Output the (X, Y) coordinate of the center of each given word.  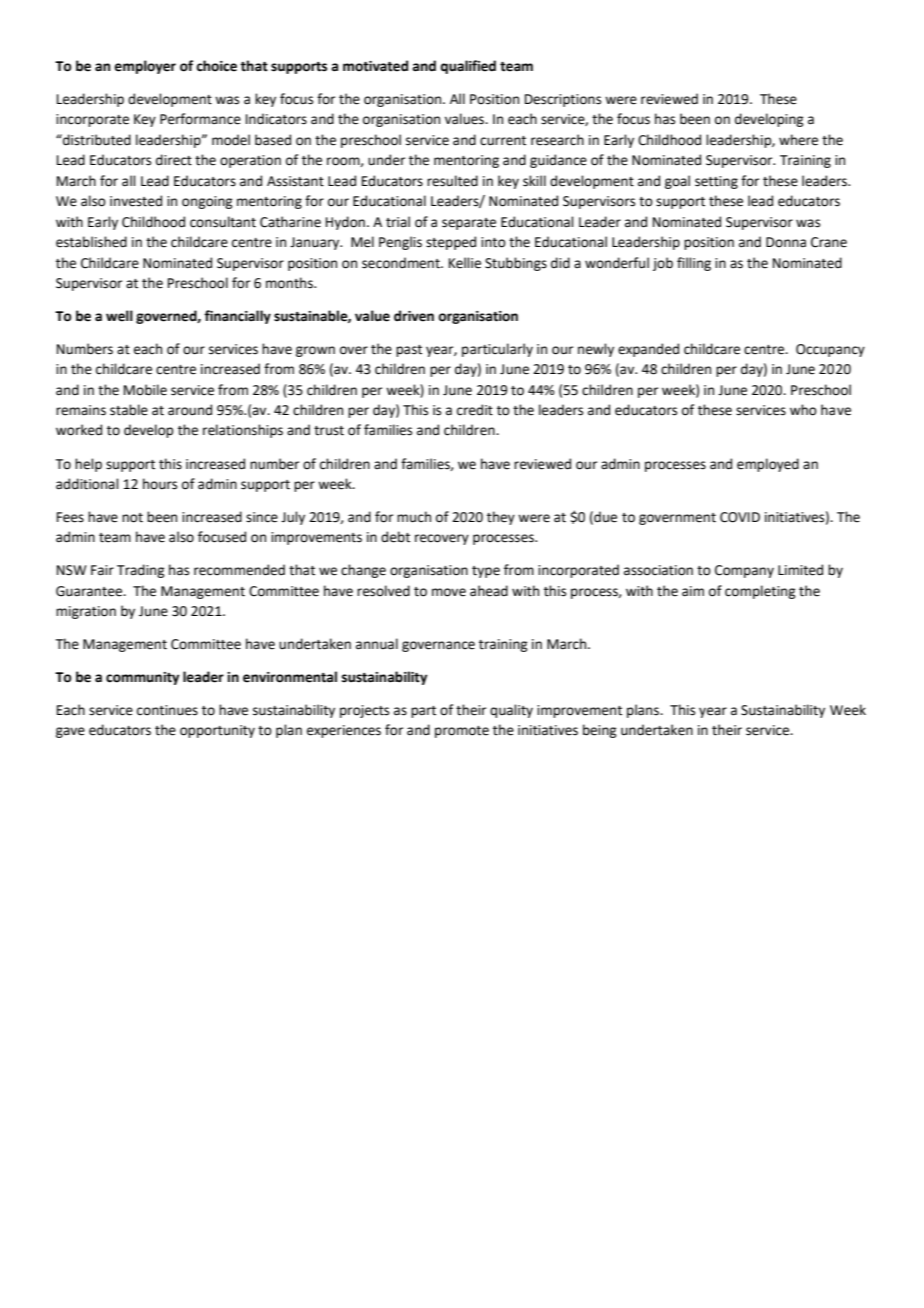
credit (475, 410)
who (803, 410)
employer (145, 67)
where (798, 140)
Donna (786, 242)
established (91, 242)
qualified (468, 67)
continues (167, 710)
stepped (451, 243)
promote (462, 732)
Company (744, 571)
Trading (140, 571)
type (486, 572)
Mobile (145, 390)
